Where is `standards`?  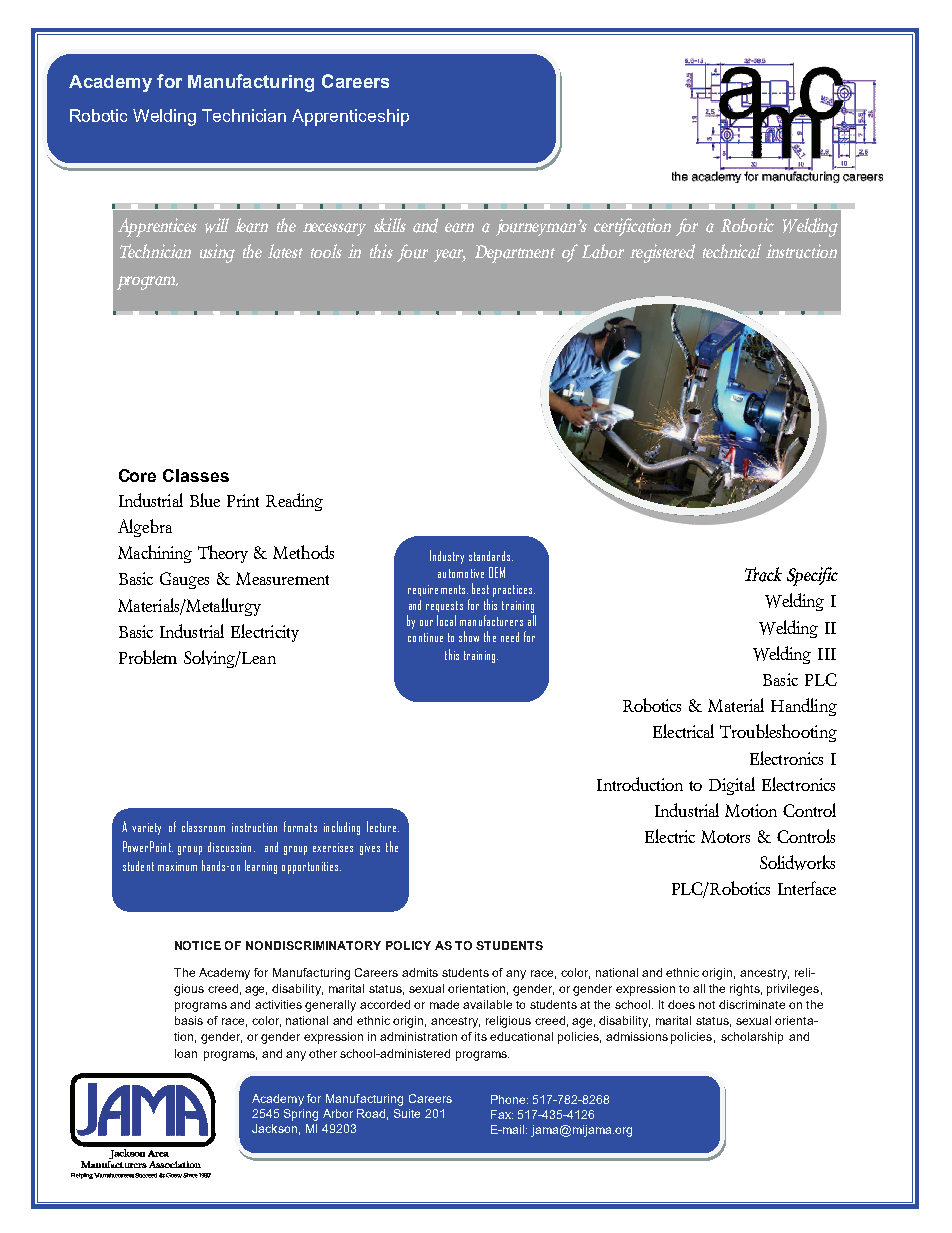 standards is located at coordinates (491, 556).
